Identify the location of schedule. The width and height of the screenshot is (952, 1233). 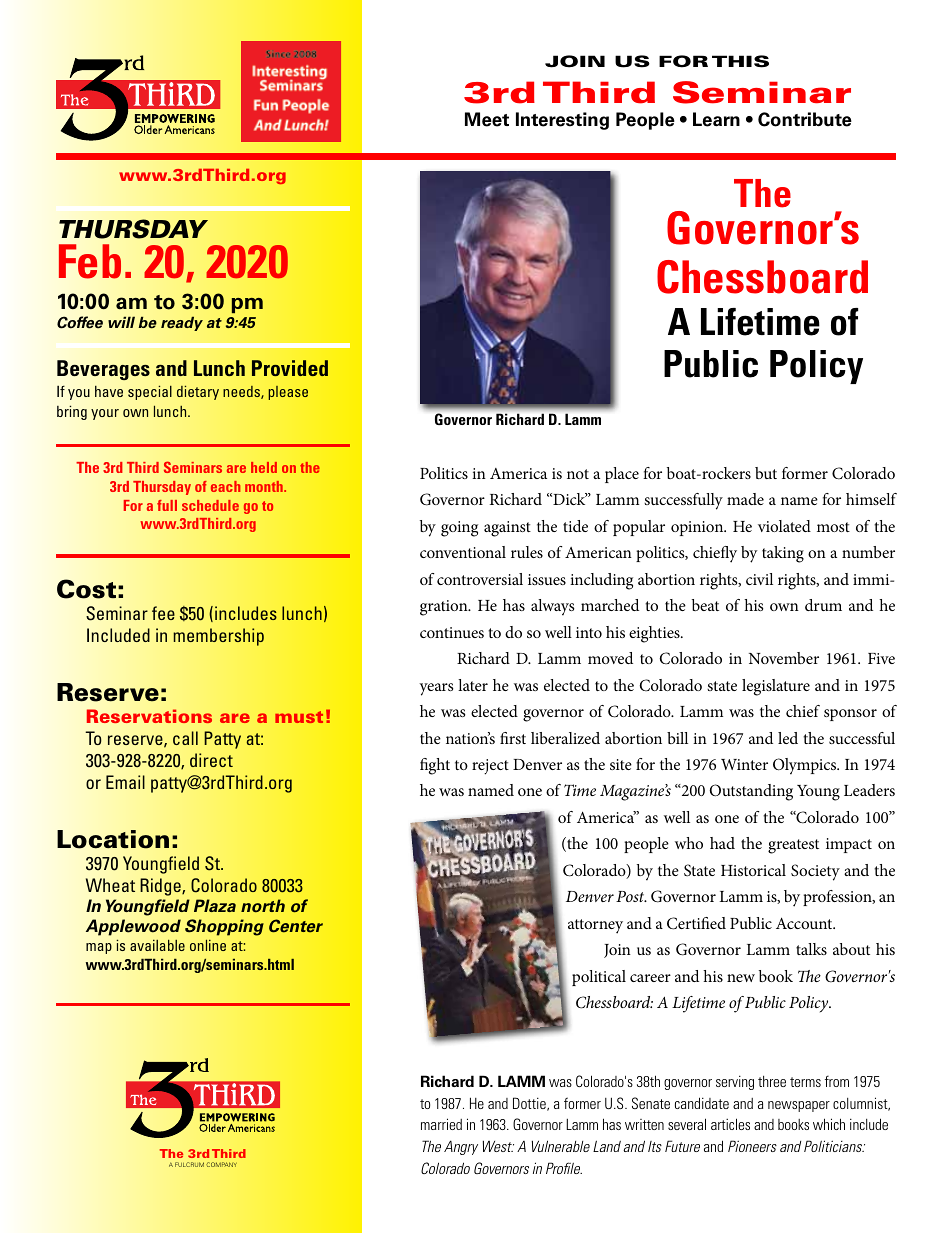
(210, 505).
